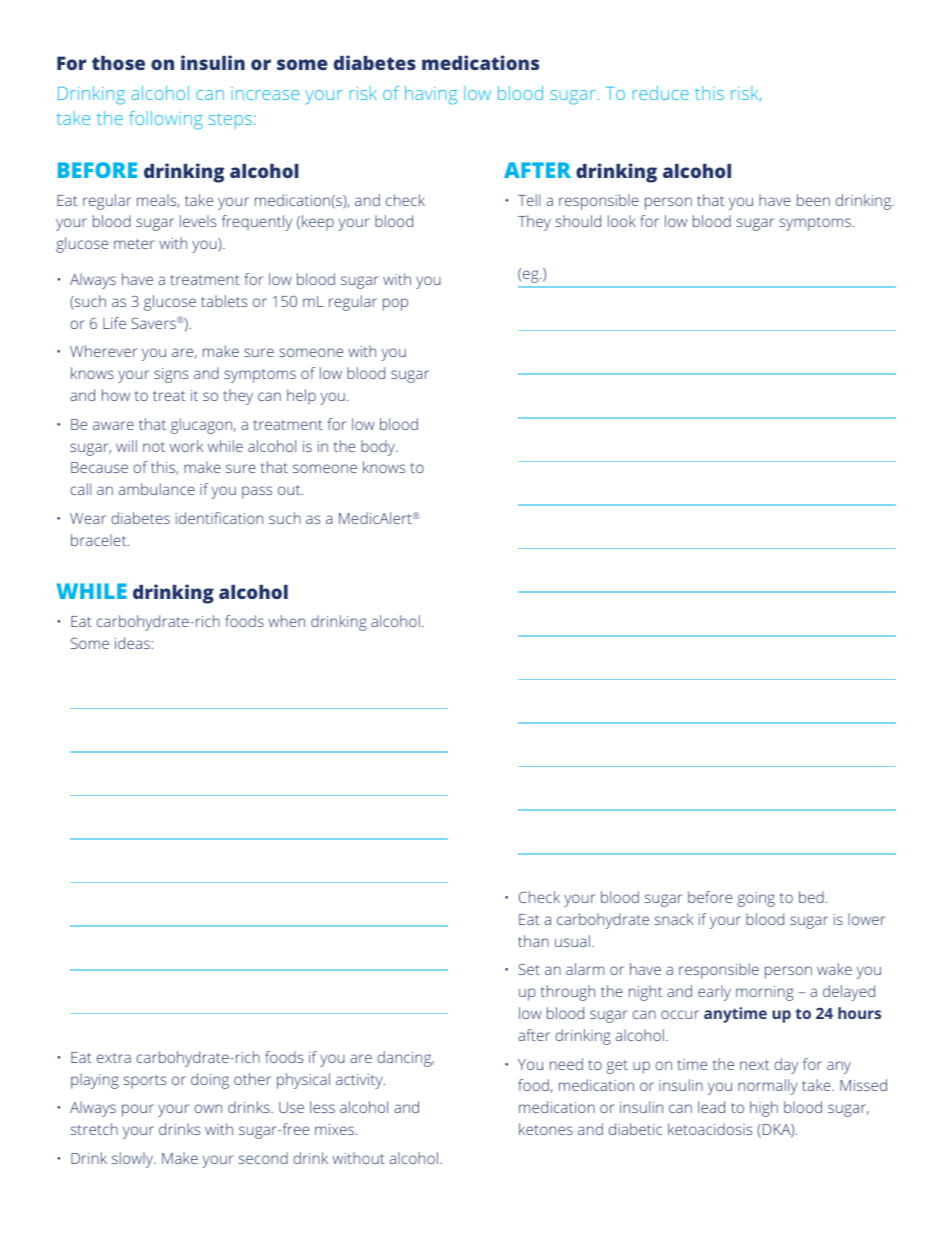  I want to click on when, so click(286, 621).
